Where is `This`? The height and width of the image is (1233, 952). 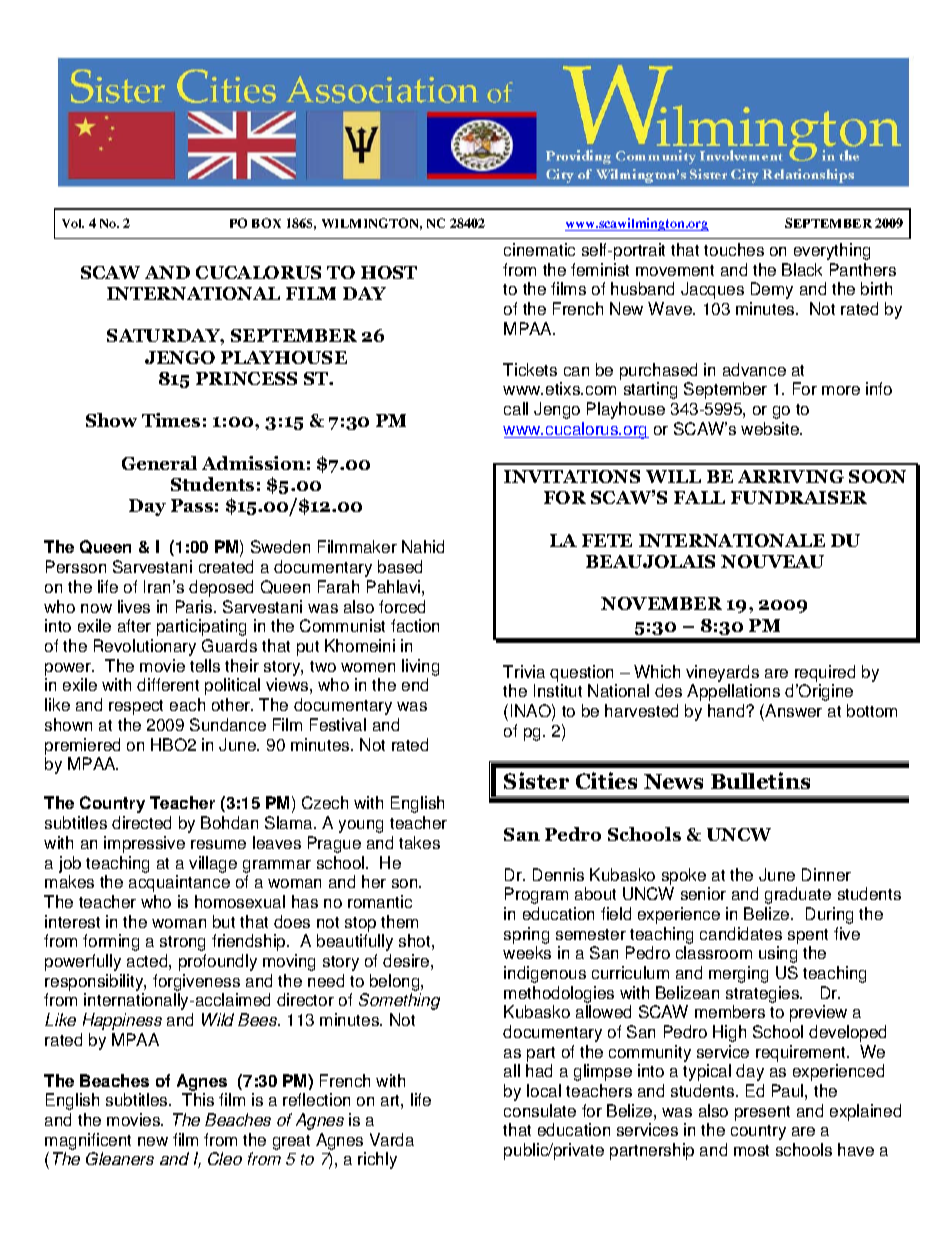
This is located at coordinates (198, 1099).
